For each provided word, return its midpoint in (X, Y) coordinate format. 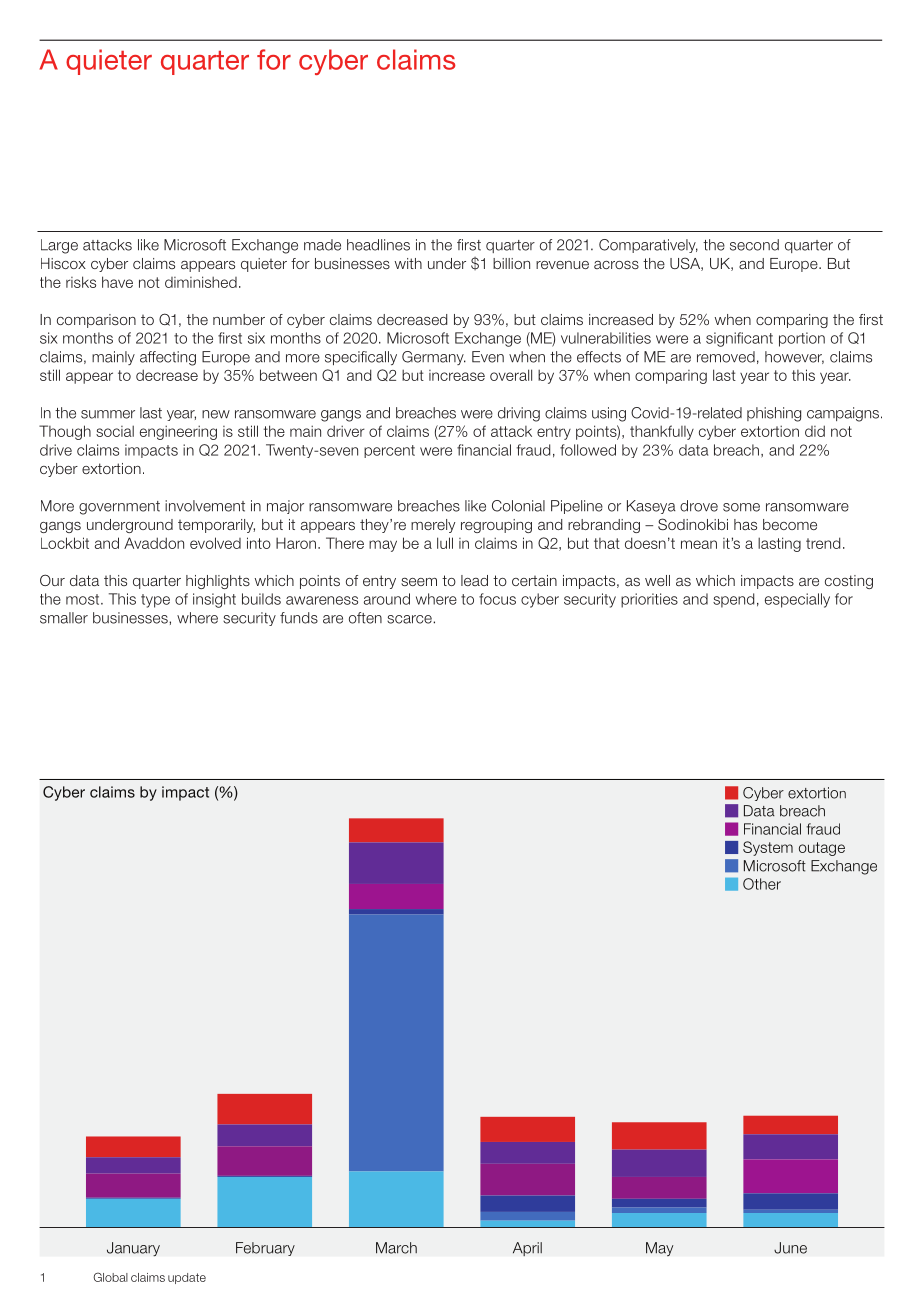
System (768, 848)
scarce (410, 619)
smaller (64, 618)
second (754, 245)
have (117, 282)
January (133, 1249)
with (408, 263)
